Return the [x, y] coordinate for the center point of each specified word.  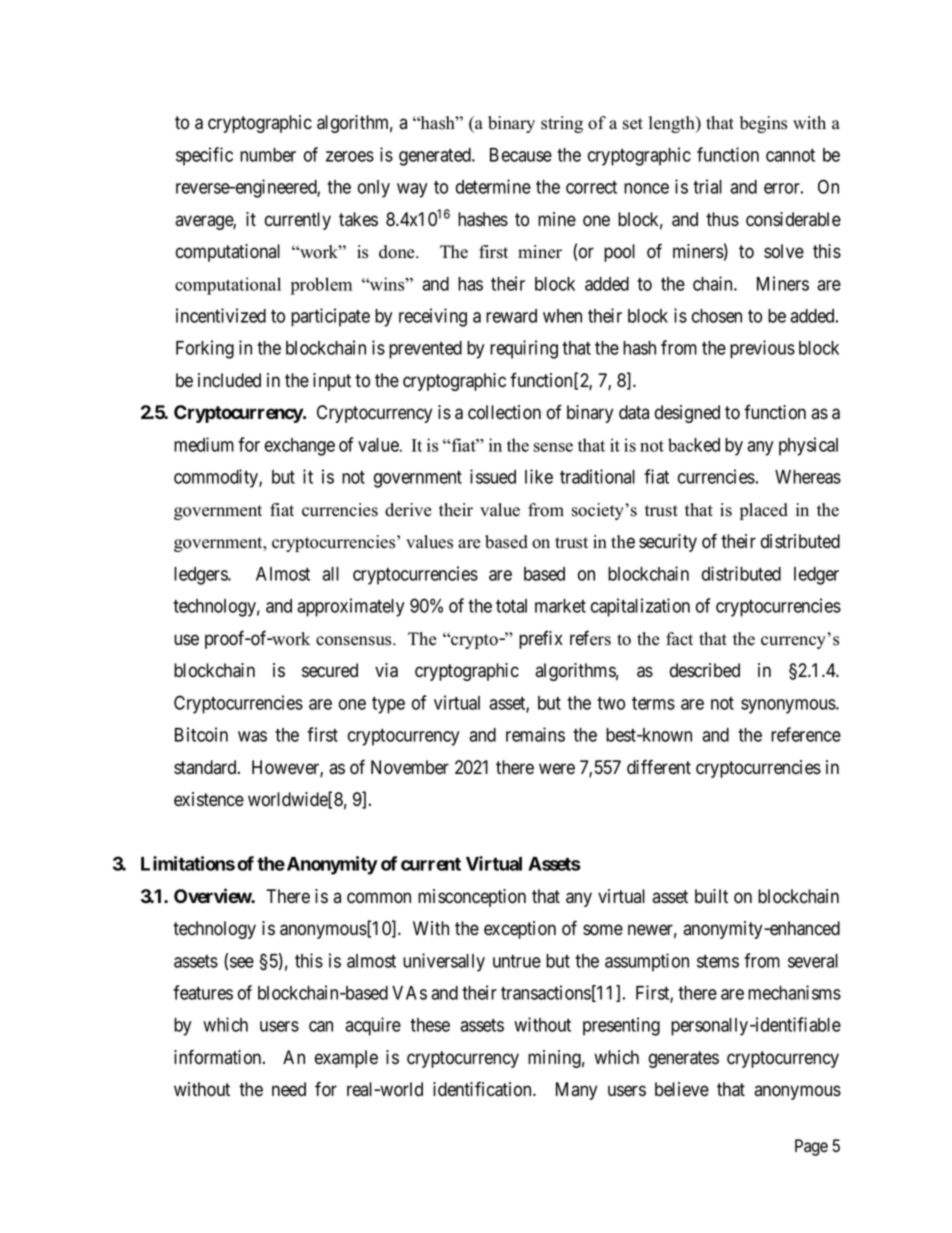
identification [483, 1089]
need [289, 1089]
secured [330, 670]
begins [763, 124]
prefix [541, 639]
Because [521, 155]
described [705, 670]
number [268, 155]
